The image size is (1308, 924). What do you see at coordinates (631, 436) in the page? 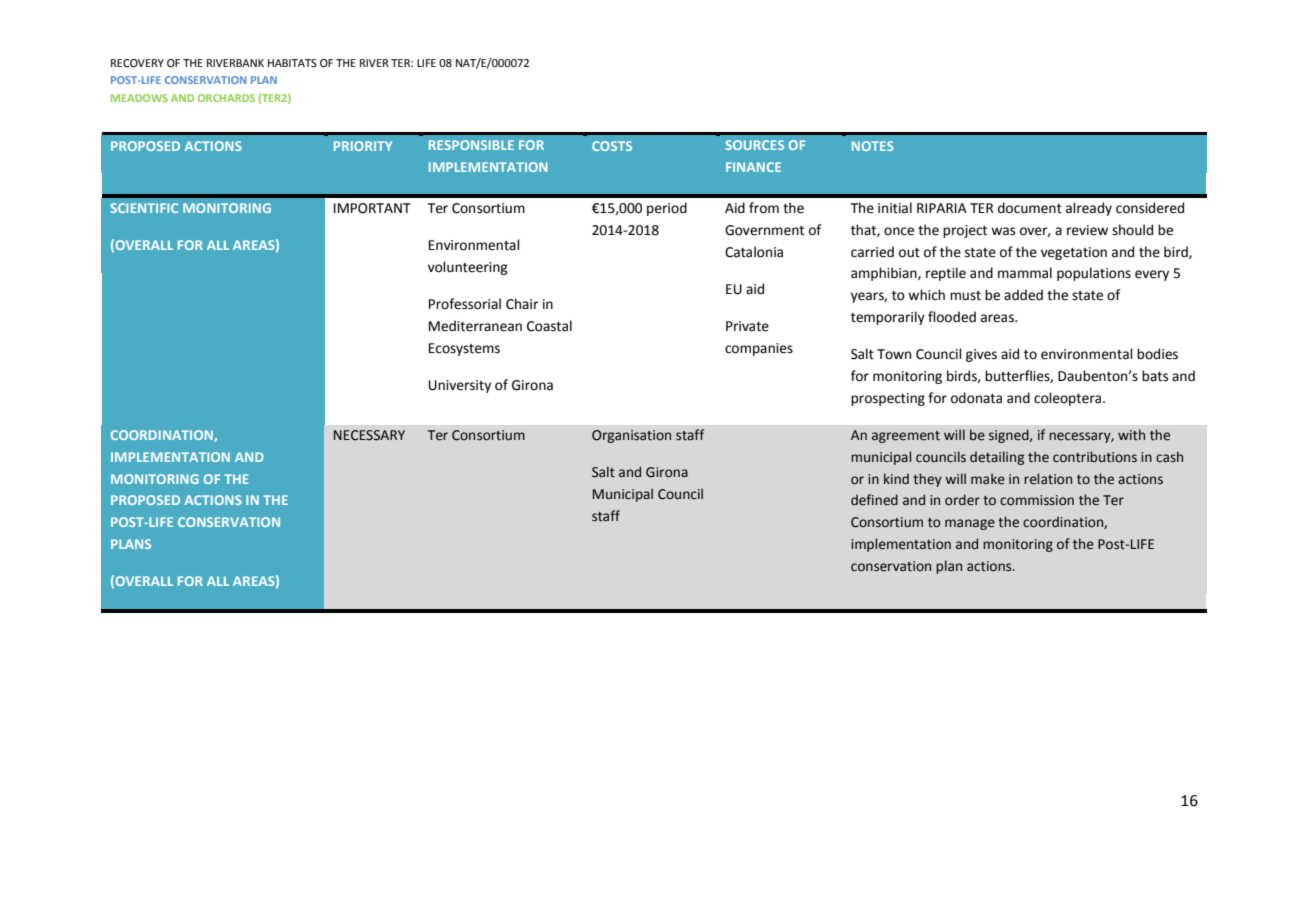
I see `Organisation` at bounding box center [631, 436].
